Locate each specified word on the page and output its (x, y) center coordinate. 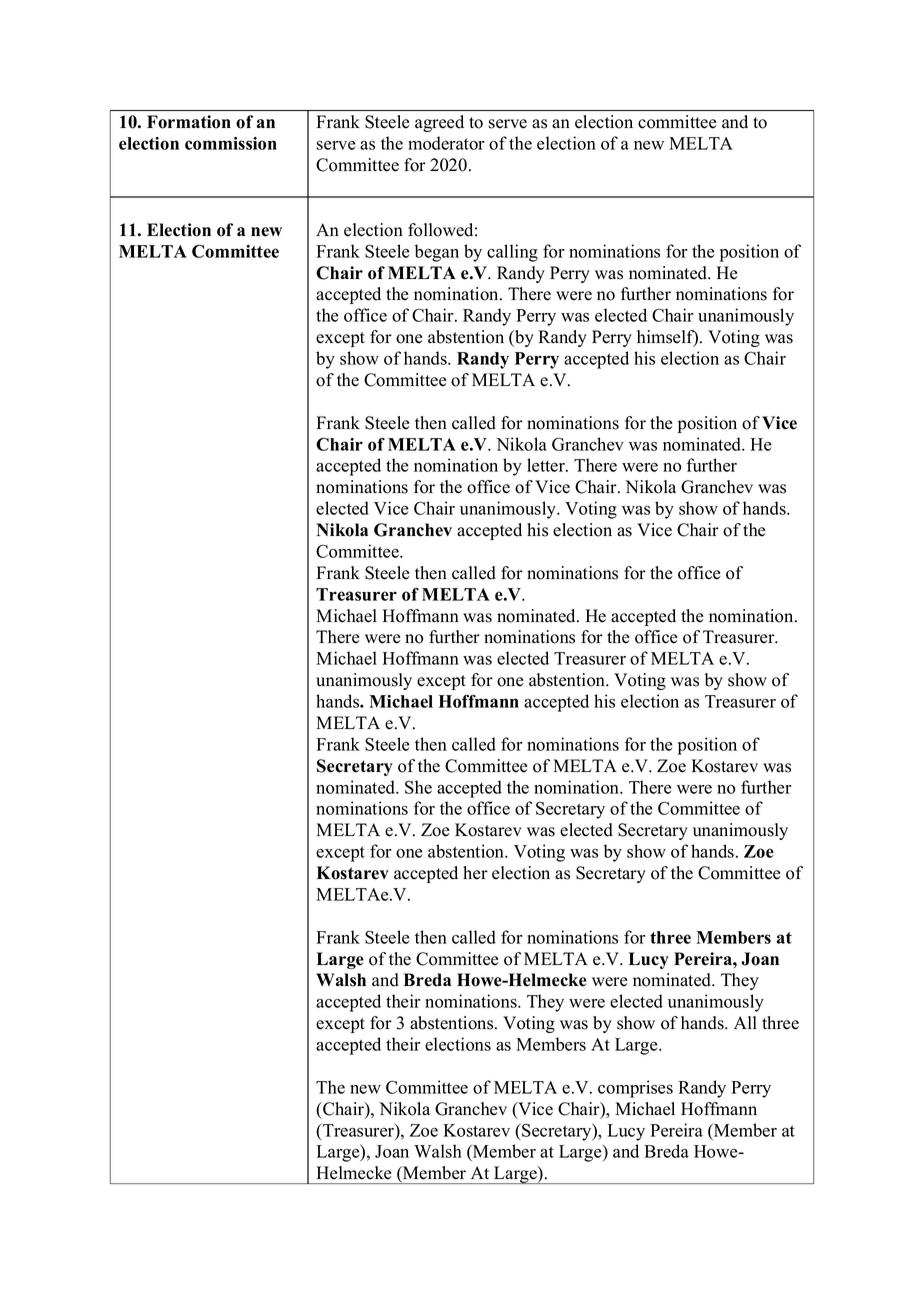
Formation (189, 122)
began (437, 253)
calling (512, 253)
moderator (446, 143)
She (418, 787)
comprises (635, 1089)
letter (547, 465)
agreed (439, 123)
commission (231, 143)
